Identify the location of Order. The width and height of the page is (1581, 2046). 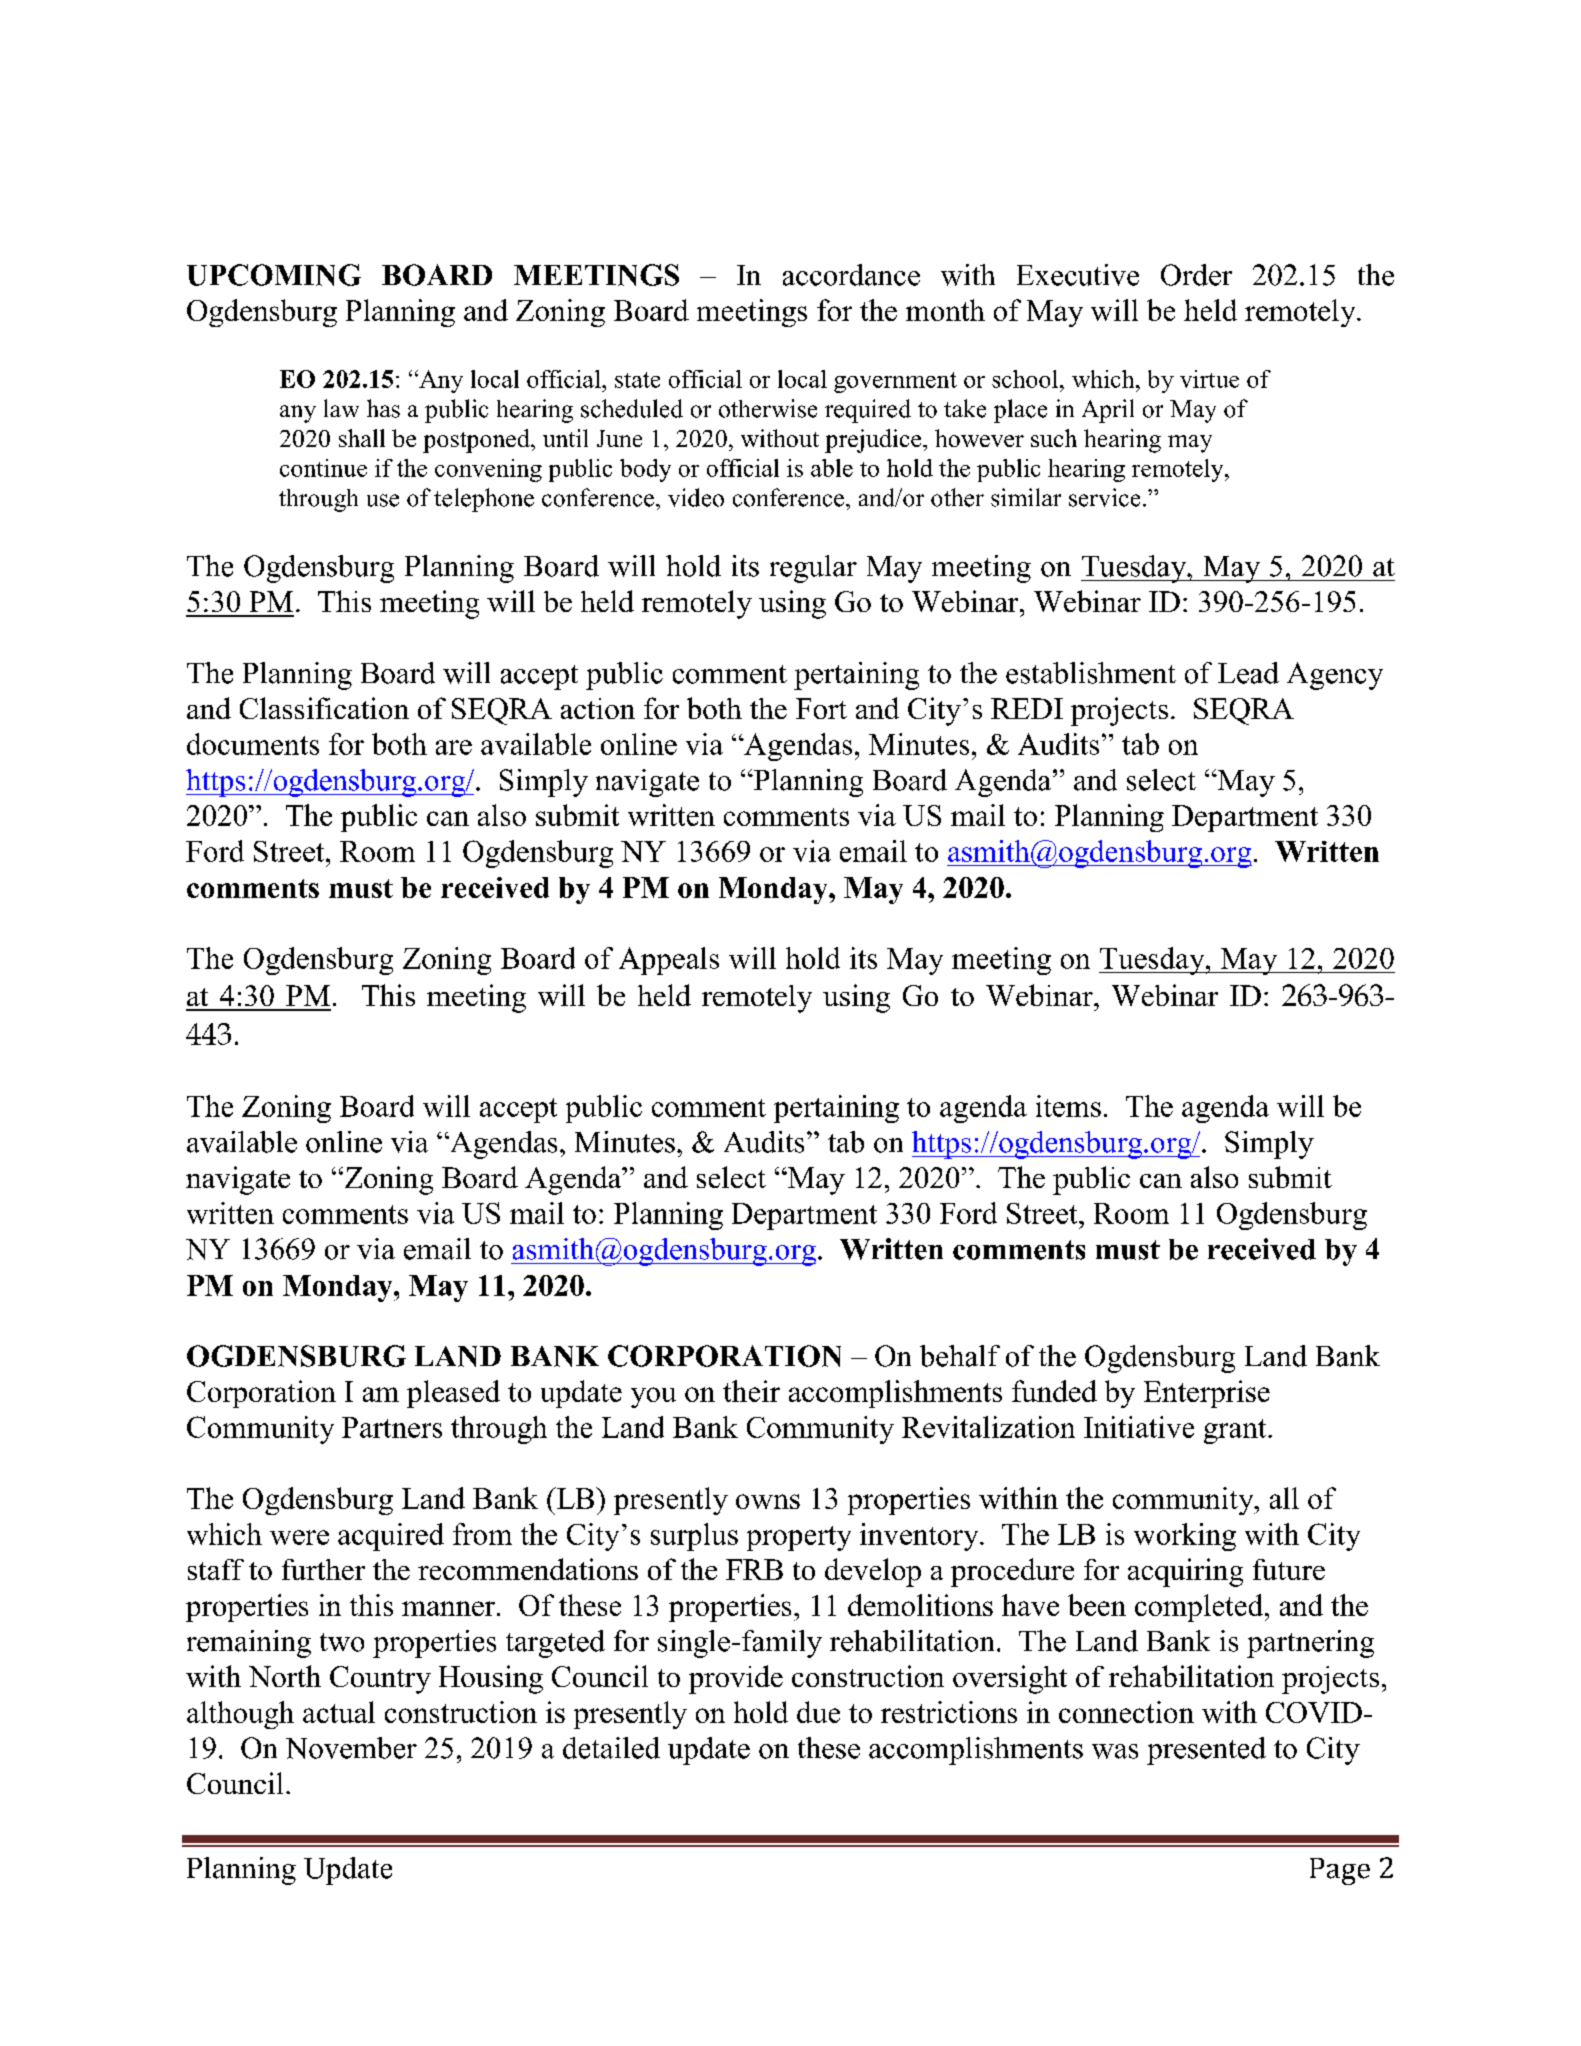
(1196, 275).
